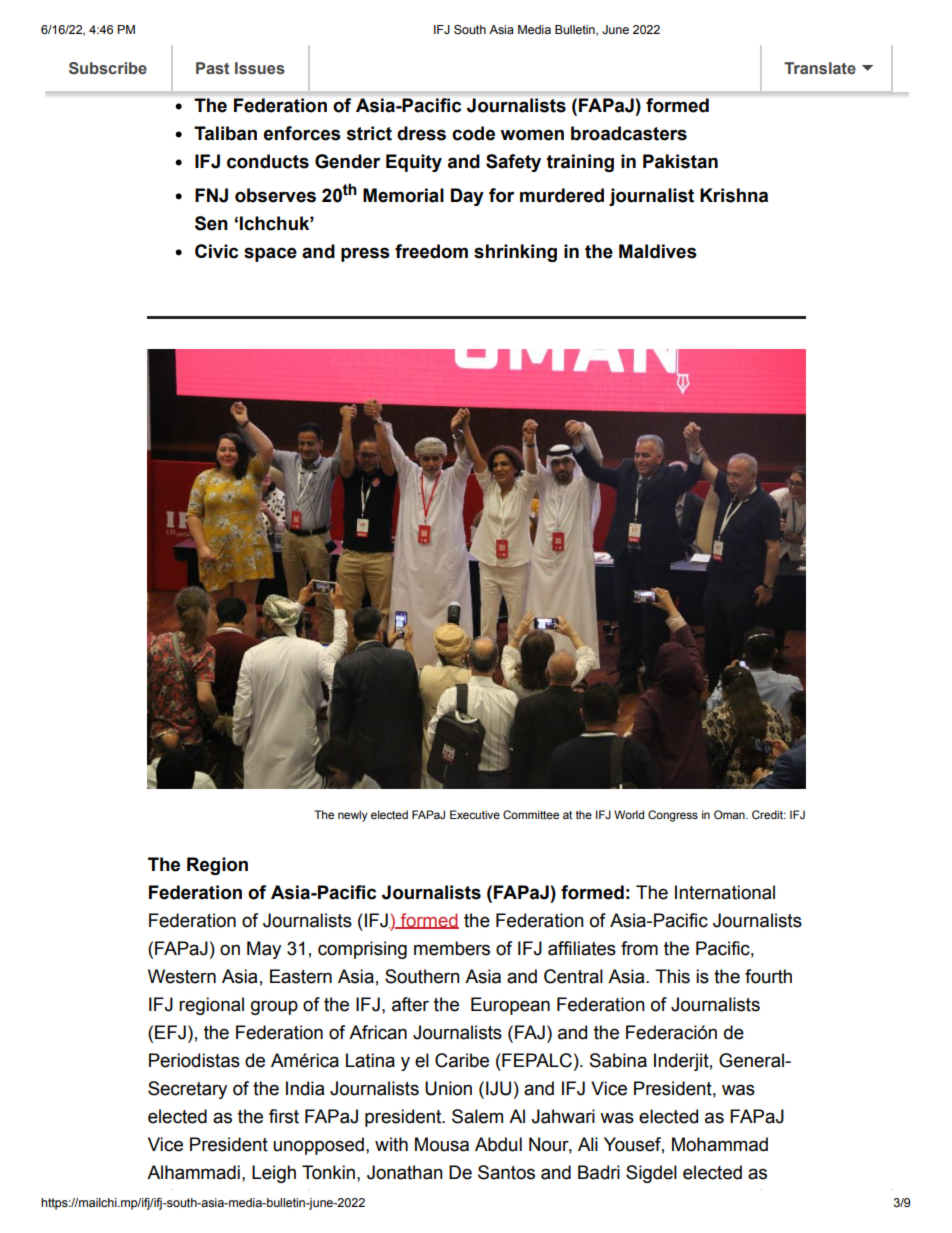 The image size is (952, 1233). I want to click on Past, so click(213, 68).
